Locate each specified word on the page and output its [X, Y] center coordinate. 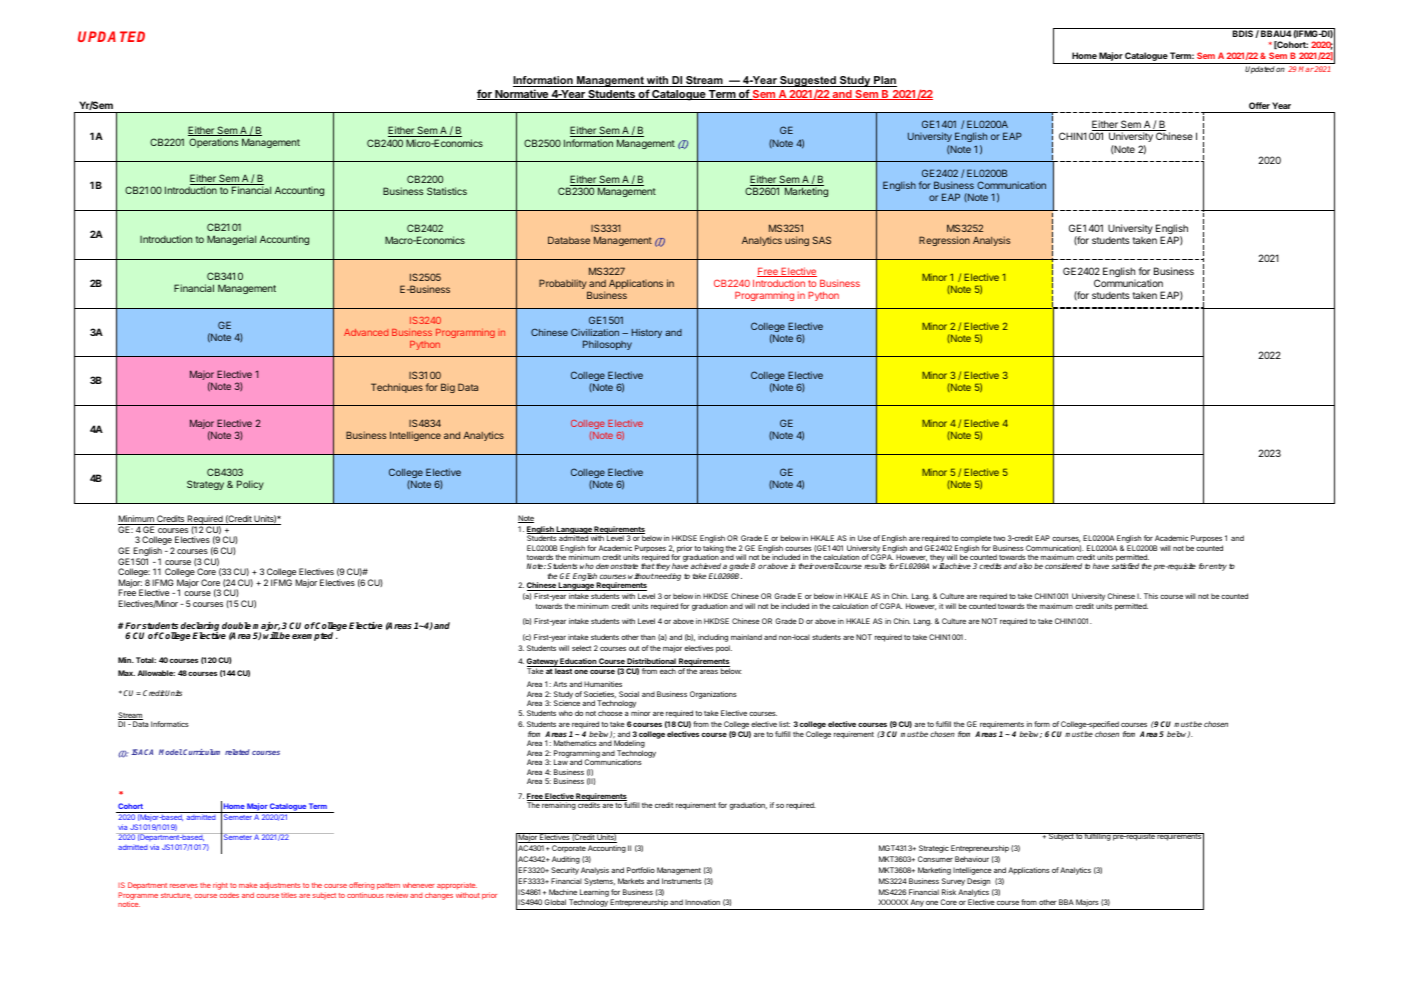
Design [978, 882]
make [248, 885]
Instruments [682, 881]
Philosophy [607, 345]
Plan [884, 81]
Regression [944, 241]
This [1151, 596]
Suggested [808, 81]
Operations [214, 143]
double [236, 625]
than [648, 637]
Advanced [366, 332]
